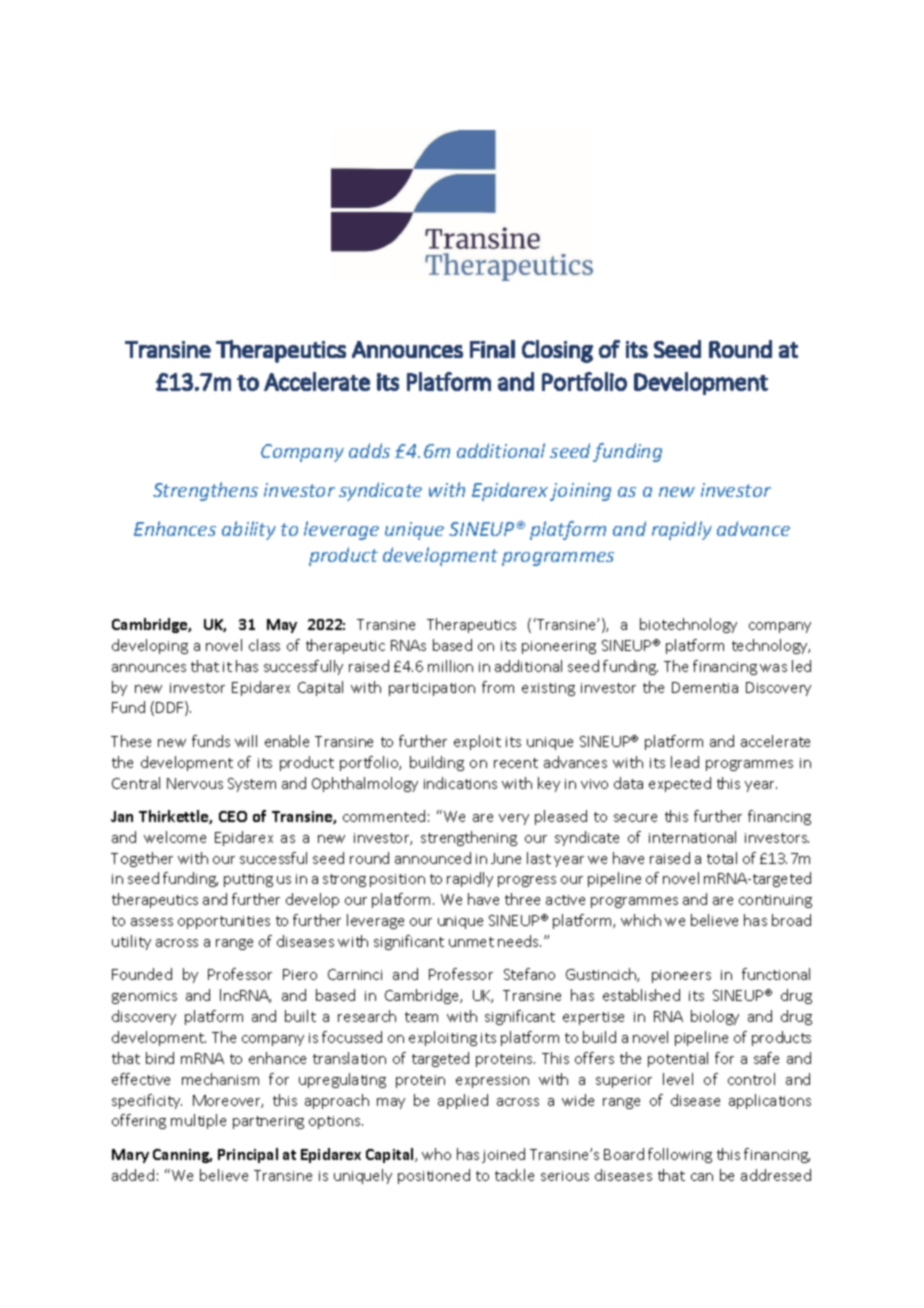 This screenshot has height=1308, width=924. What do you see at coordinates (492, 349) in the screenshot?
I see `Final` at bounding box center [492, 349].
